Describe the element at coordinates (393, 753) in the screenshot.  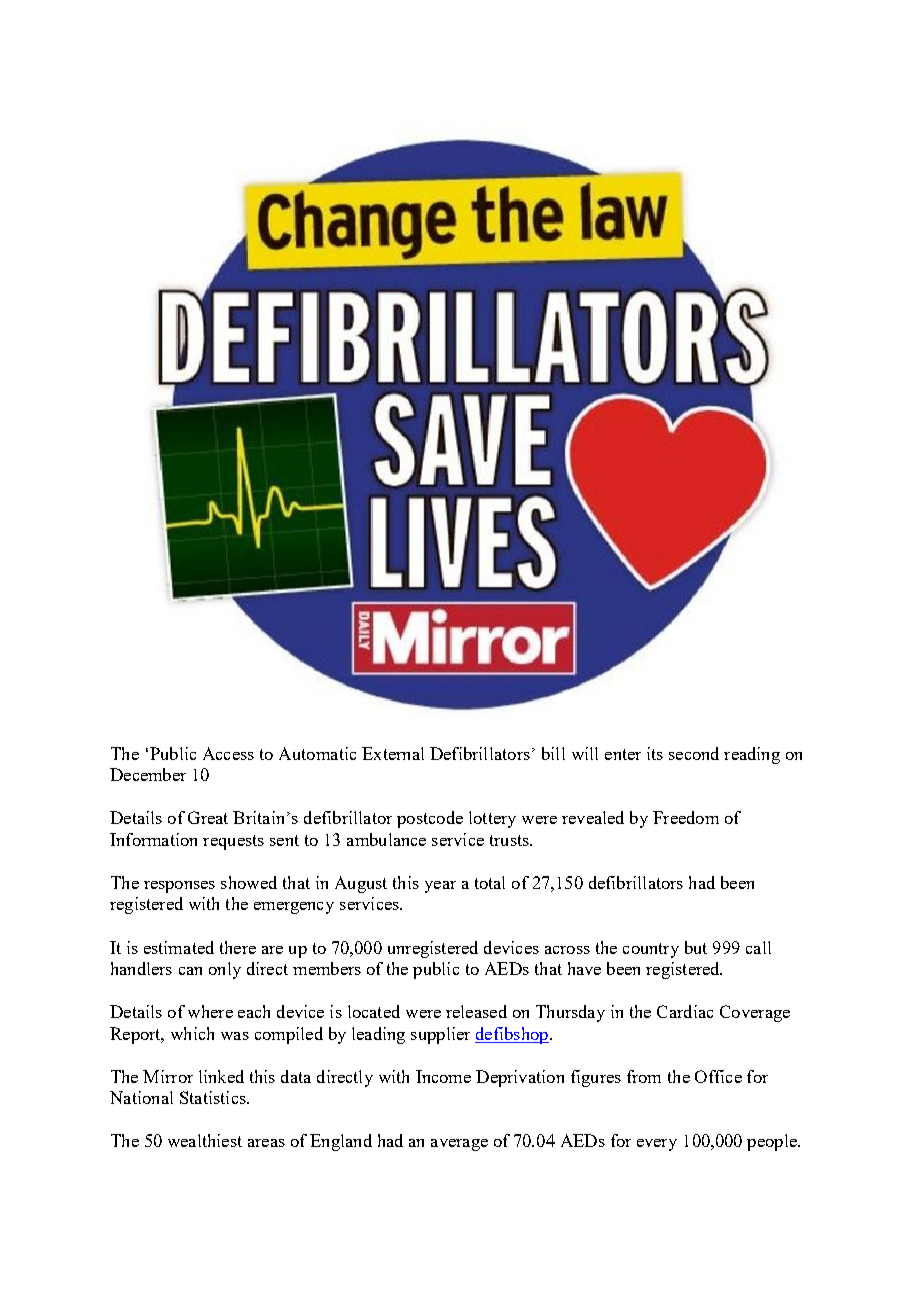
I see `External` at that location.
